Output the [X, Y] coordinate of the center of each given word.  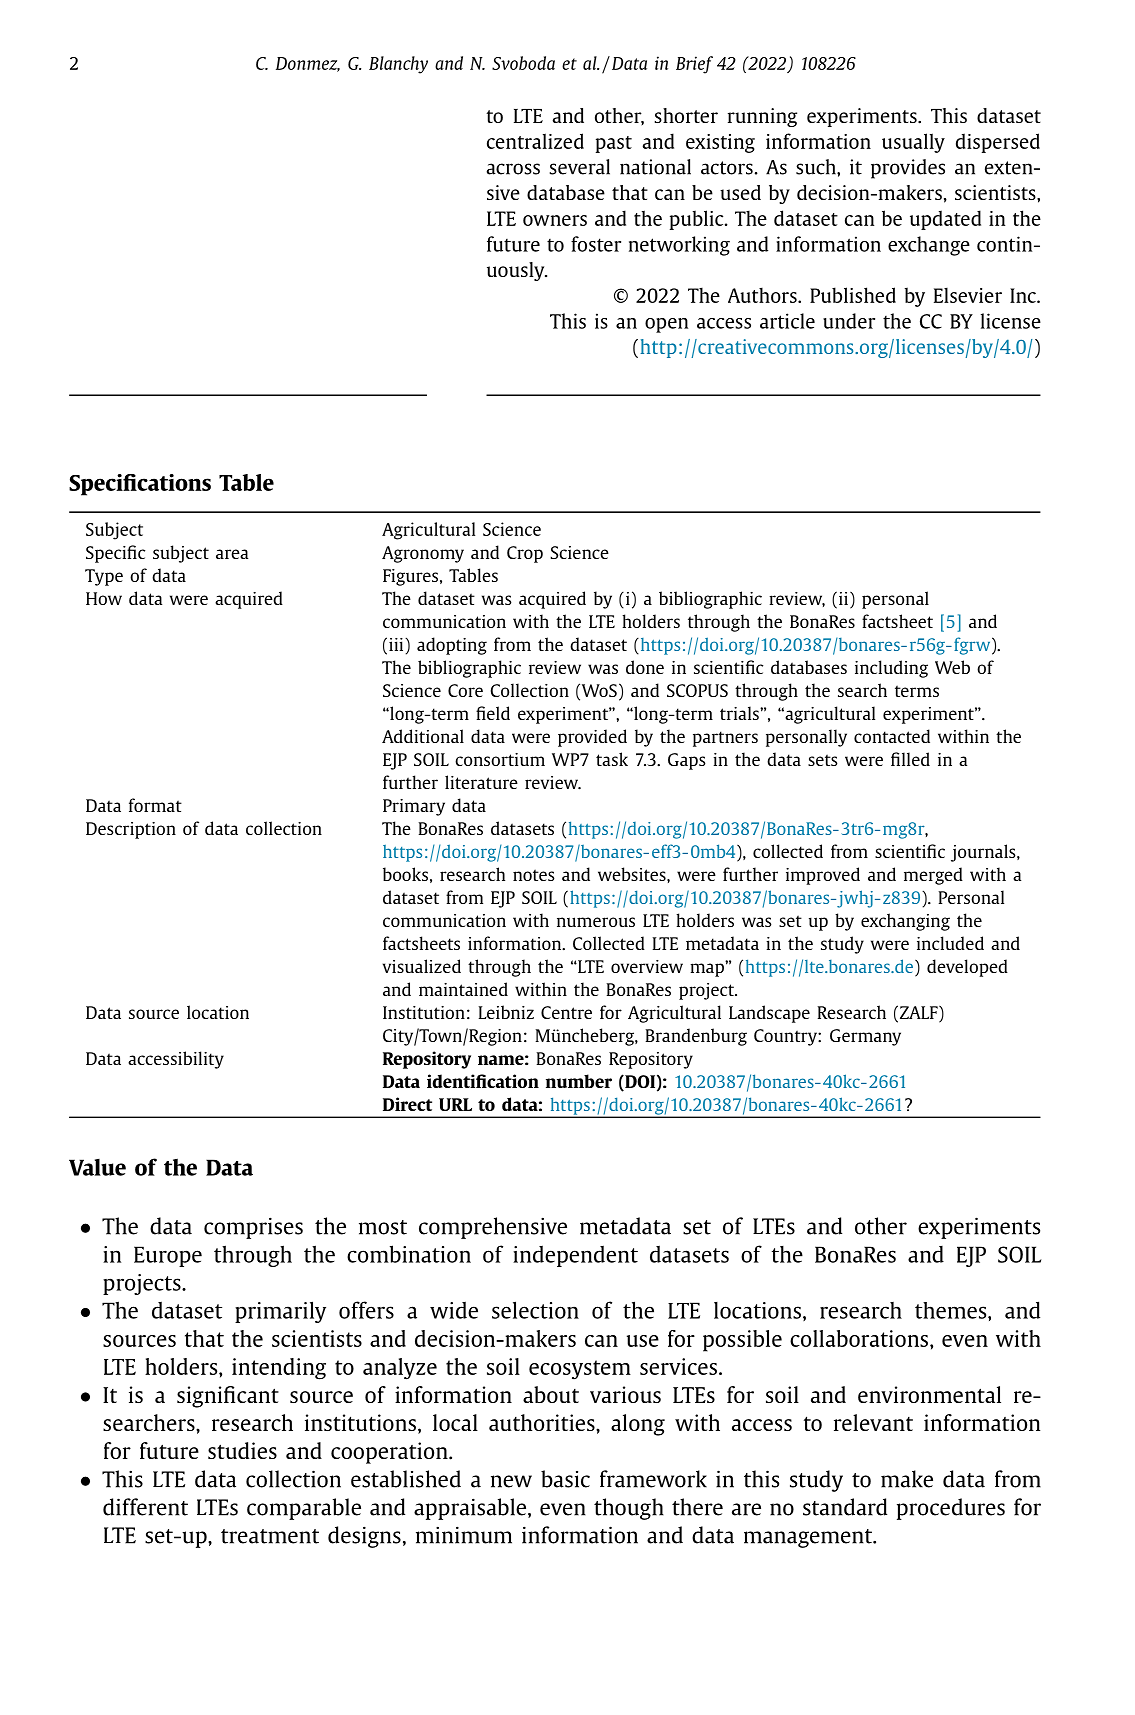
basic [565, 1479]
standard [845, 1507]
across [513, 169]
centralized [535, 141]
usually [913, 143]
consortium [500, 759]
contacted [892, 736]
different [145, 1507]
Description [131, 830]
